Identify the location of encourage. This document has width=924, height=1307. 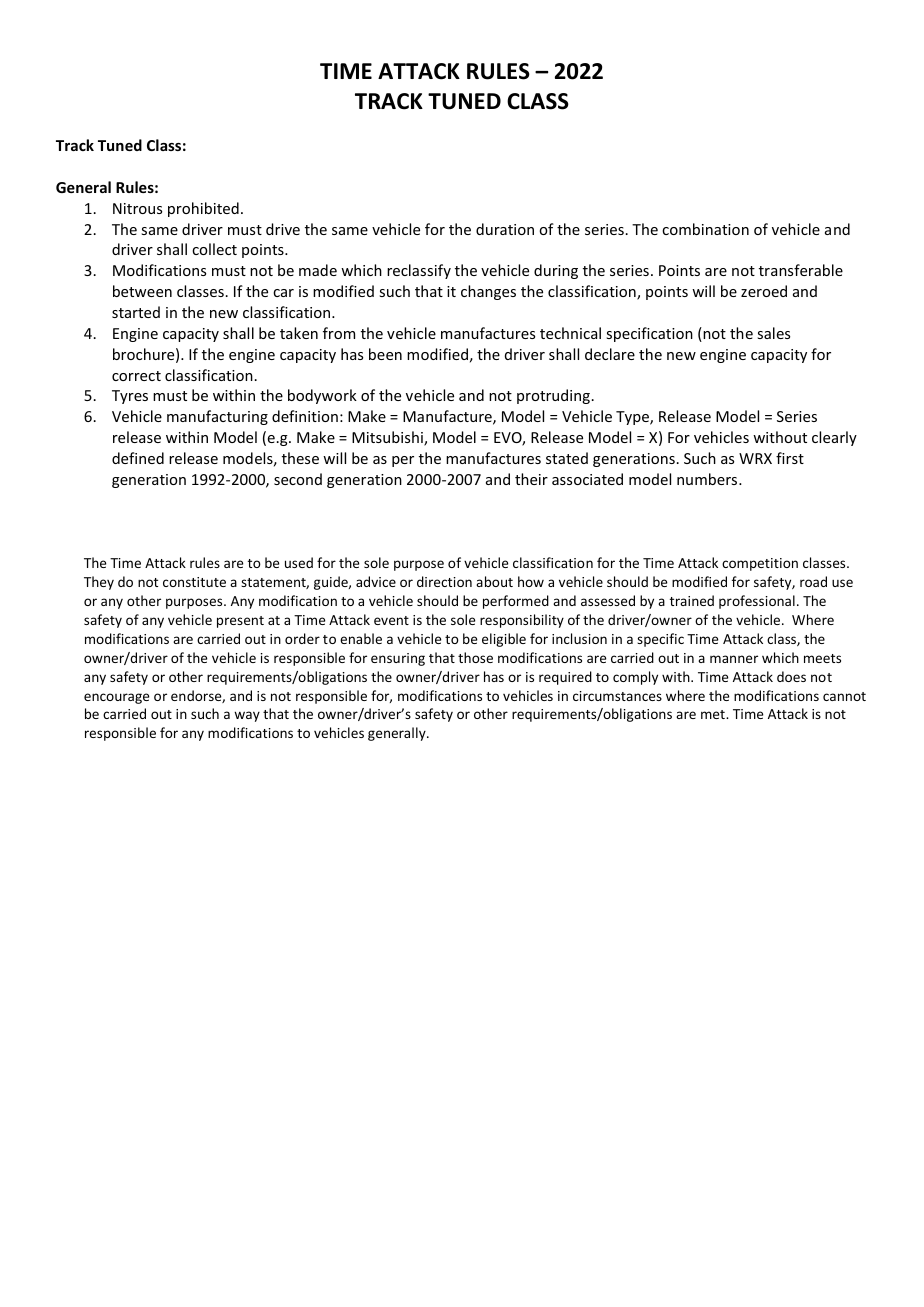
(116, 698).
